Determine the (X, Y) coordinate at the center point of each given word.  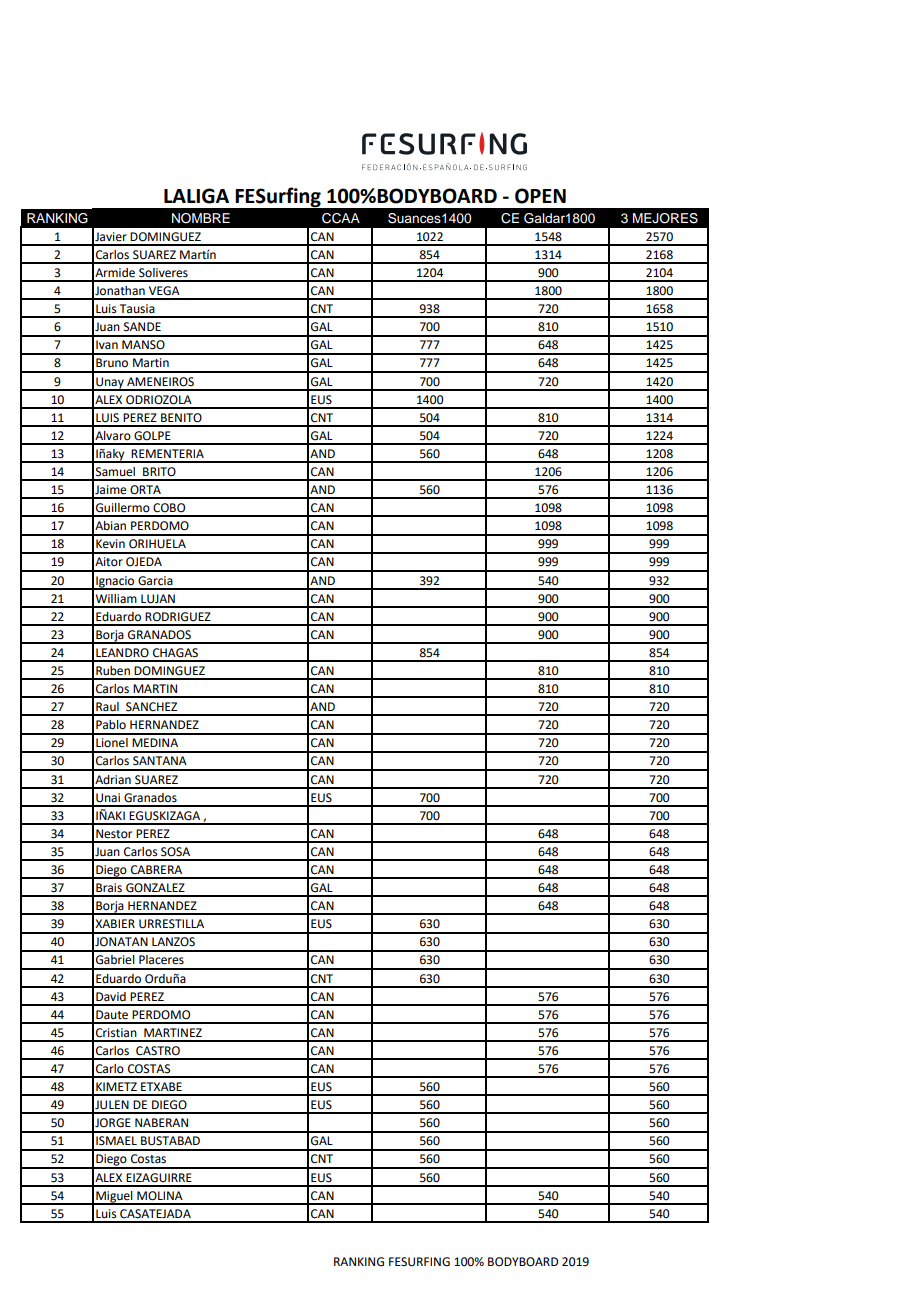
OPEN (540, 196)
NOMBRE (201, 218)
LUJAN (158, 599)
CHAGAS (175, 653)
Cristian (116, 1033)
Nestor (114, 834)
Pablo (111, 725)
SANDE (142, 327)
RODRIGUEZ (178, 617)
